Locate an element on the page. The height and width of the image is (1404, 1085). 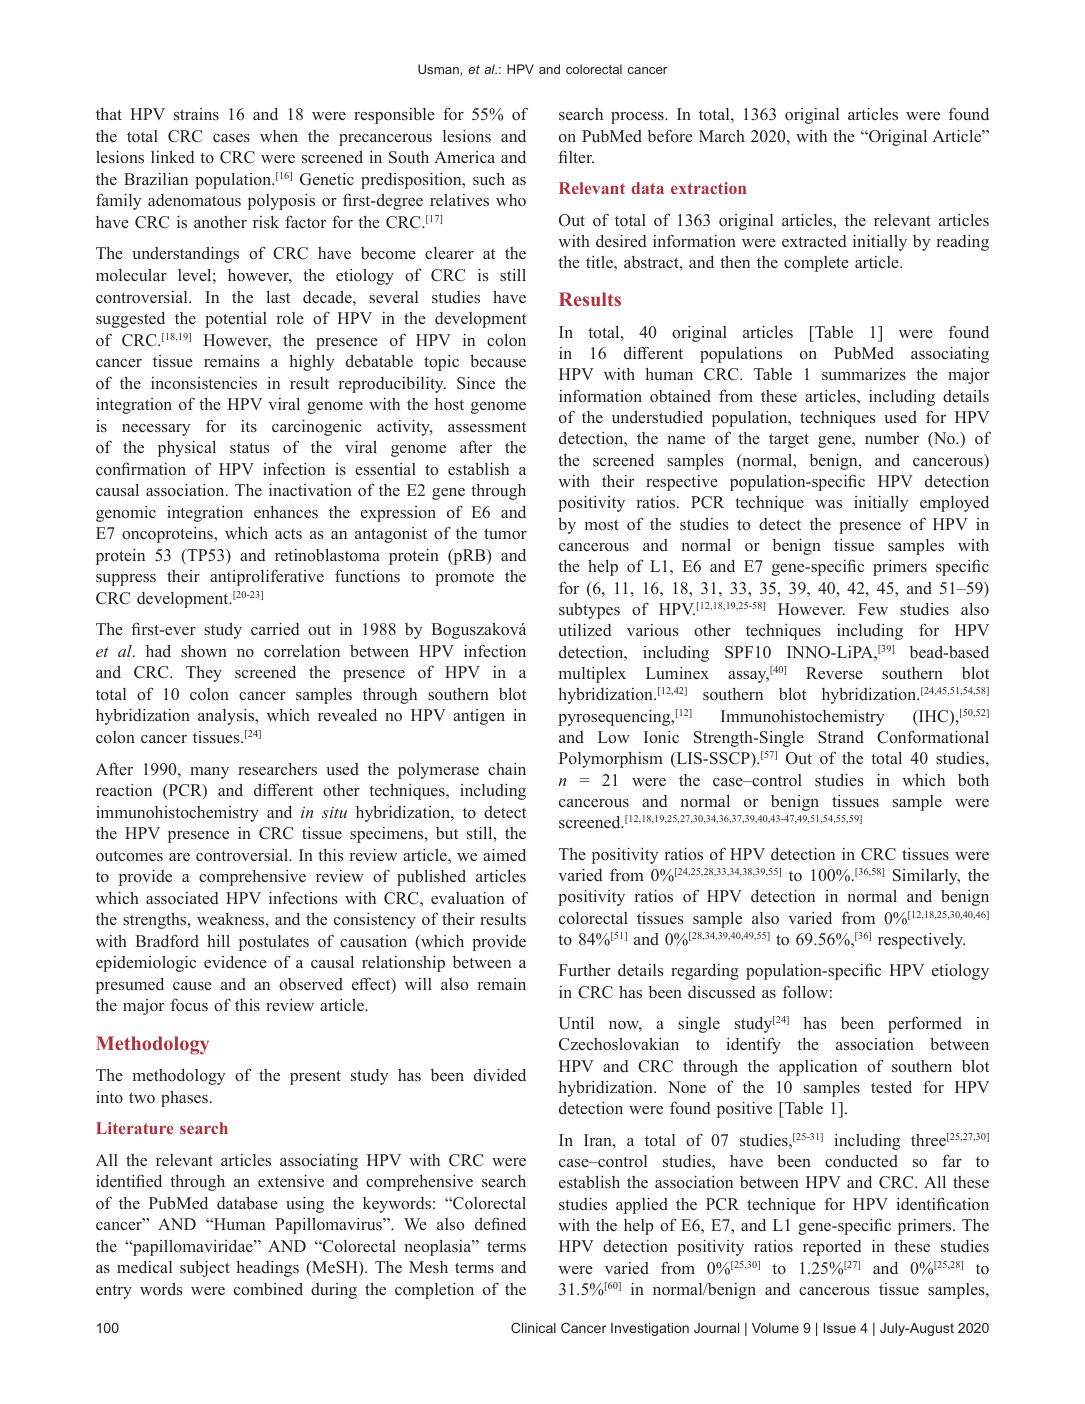
multiplex is located at coordinates (592, 674).
